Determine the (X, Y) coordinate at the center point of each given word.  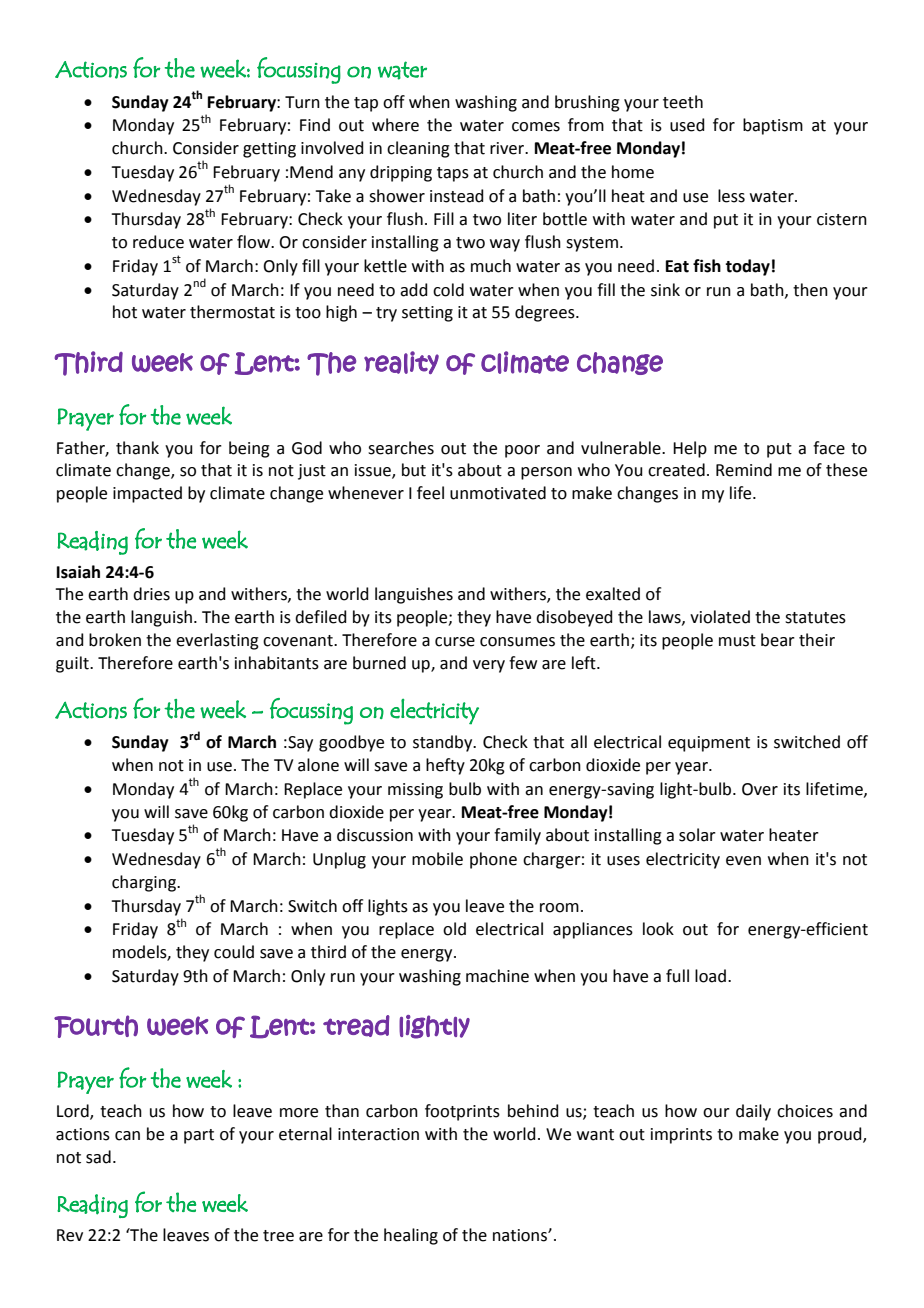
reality (401, 362)
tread (356, 1026)
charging (145, 883)
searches (401, 448)
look (658, 929)
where (395, 125)
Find (315, 125)
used (687, 125)
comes (536, 127)
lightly (434, 1027)
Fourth (96, 1026)
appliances (593, 930)
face (829, 448)
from (586, 125)
